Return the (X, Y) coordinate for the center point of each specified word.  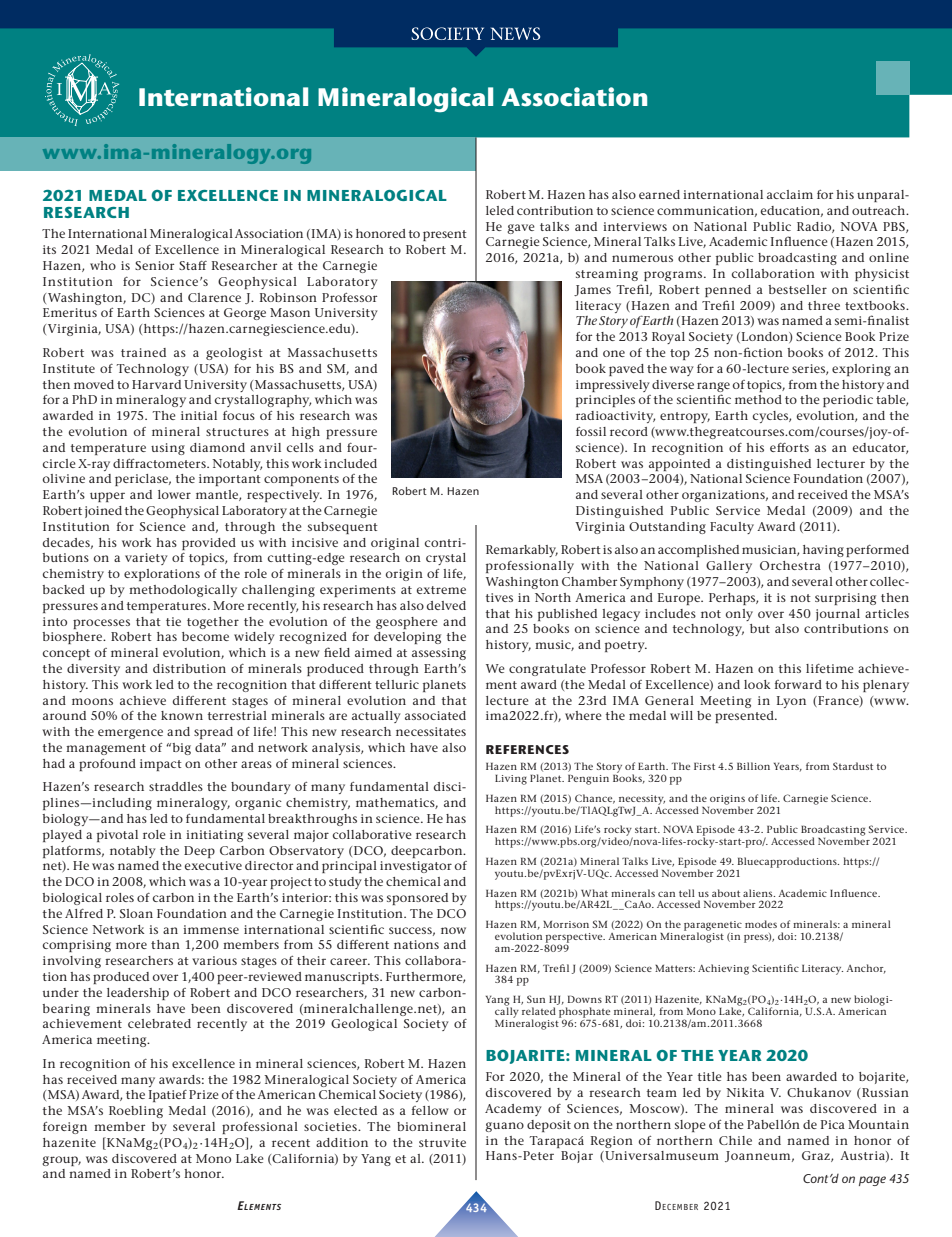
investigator (416, 867)
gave (521, 229)
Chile (735, 1140)
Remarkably (522, 551)
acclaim (790, 194)
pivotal (117, 836)
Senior (154, 265)
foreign (65, 1128)
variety (146, 559)
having (823, 551)
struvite (442, 1142)
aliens (759, 893)
